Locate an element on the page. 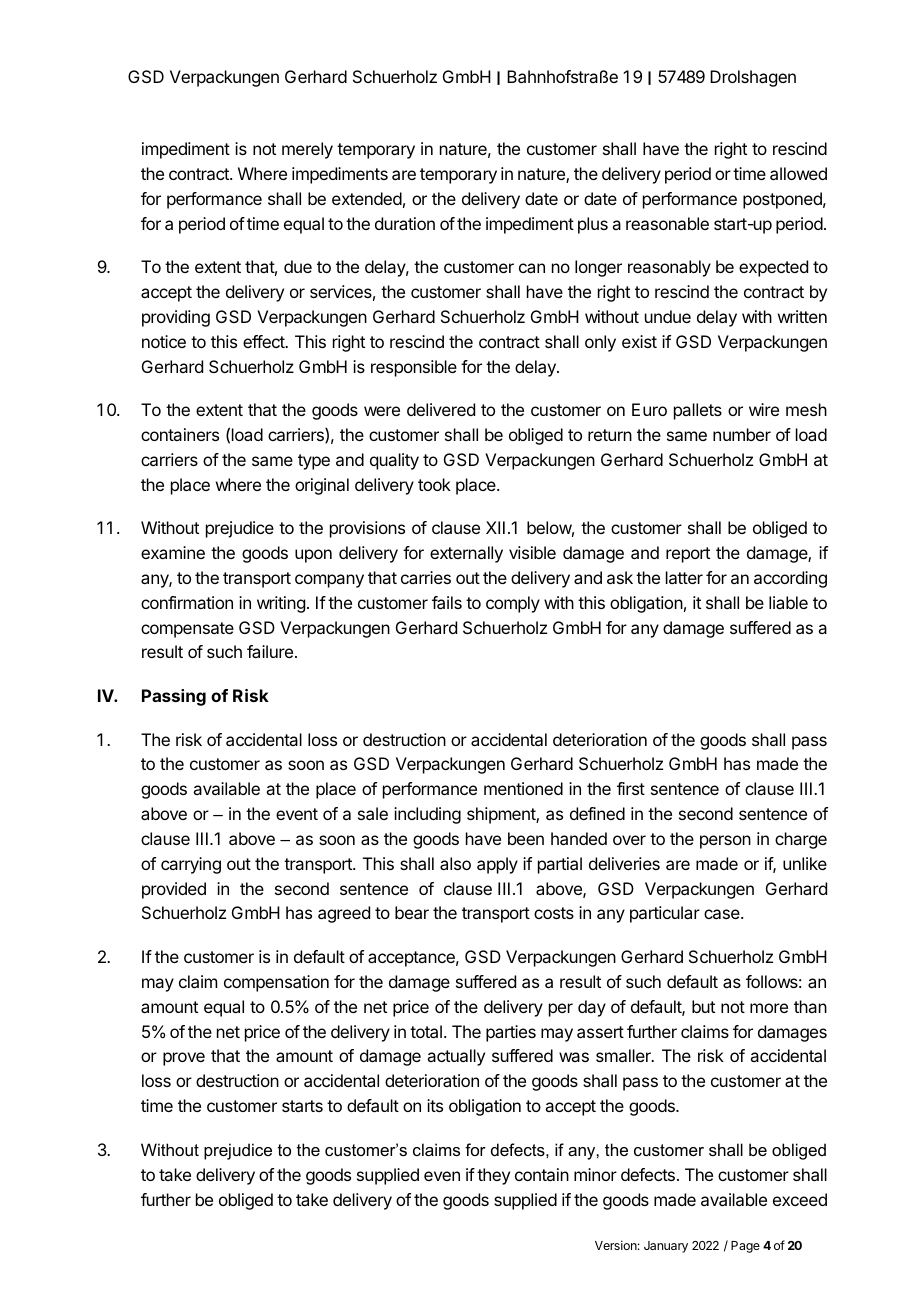 Image resolution: width=924 pixels, height=1308 pixels. type is located at coordinates (314, 462).
